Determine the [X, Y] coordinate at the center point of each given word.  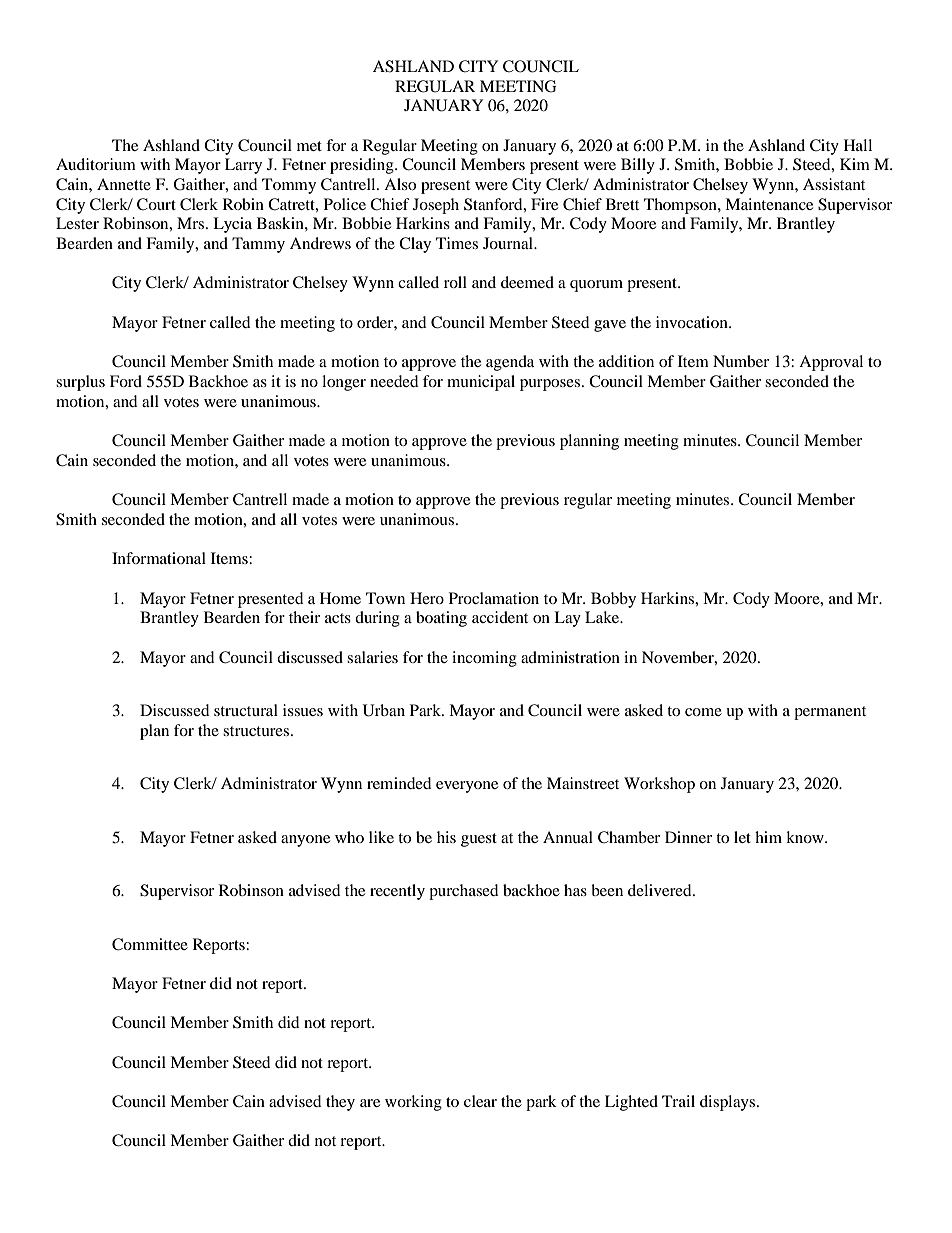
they [340, 1103]
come [703, 712]
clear [480, 1101]
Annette [124, 184]
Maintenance [769, 204]
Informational [159, 558]
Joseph [436, 206]
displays [729, 1103]
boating [441, 619]
